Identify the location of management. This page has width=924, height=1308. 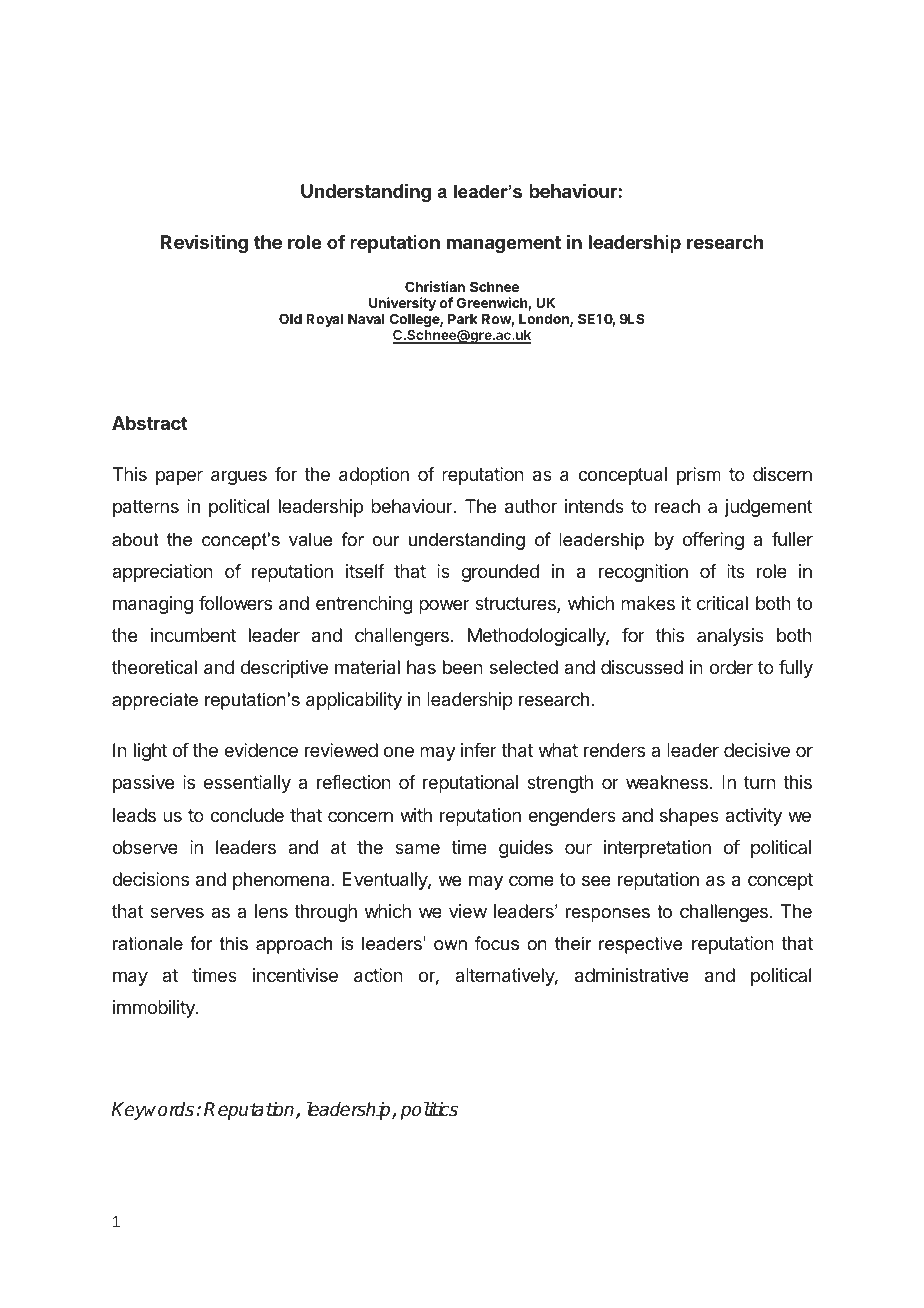
(504, 244).
